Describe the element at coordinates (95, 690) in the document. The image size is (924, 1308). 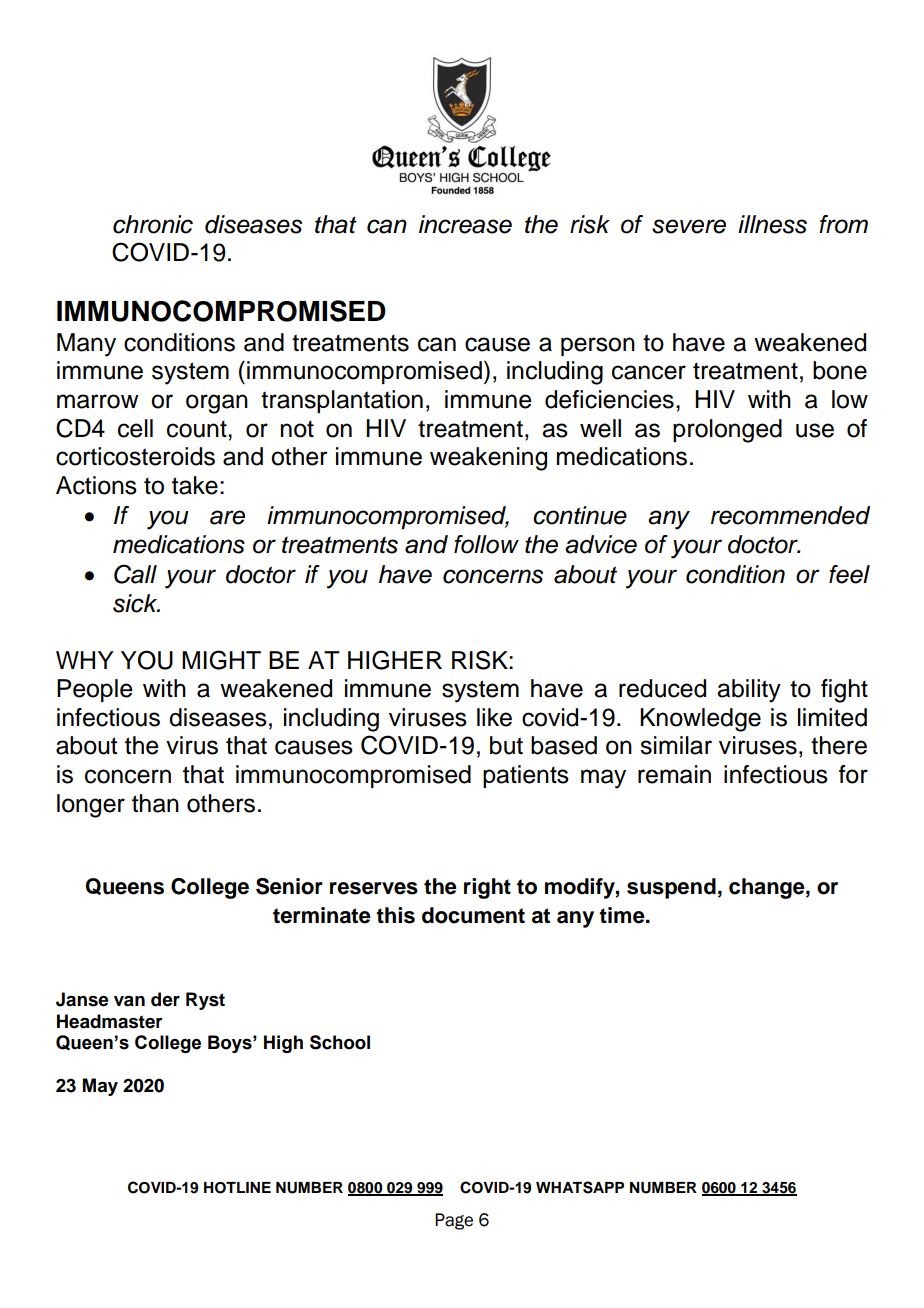
I see `People` at that location.
